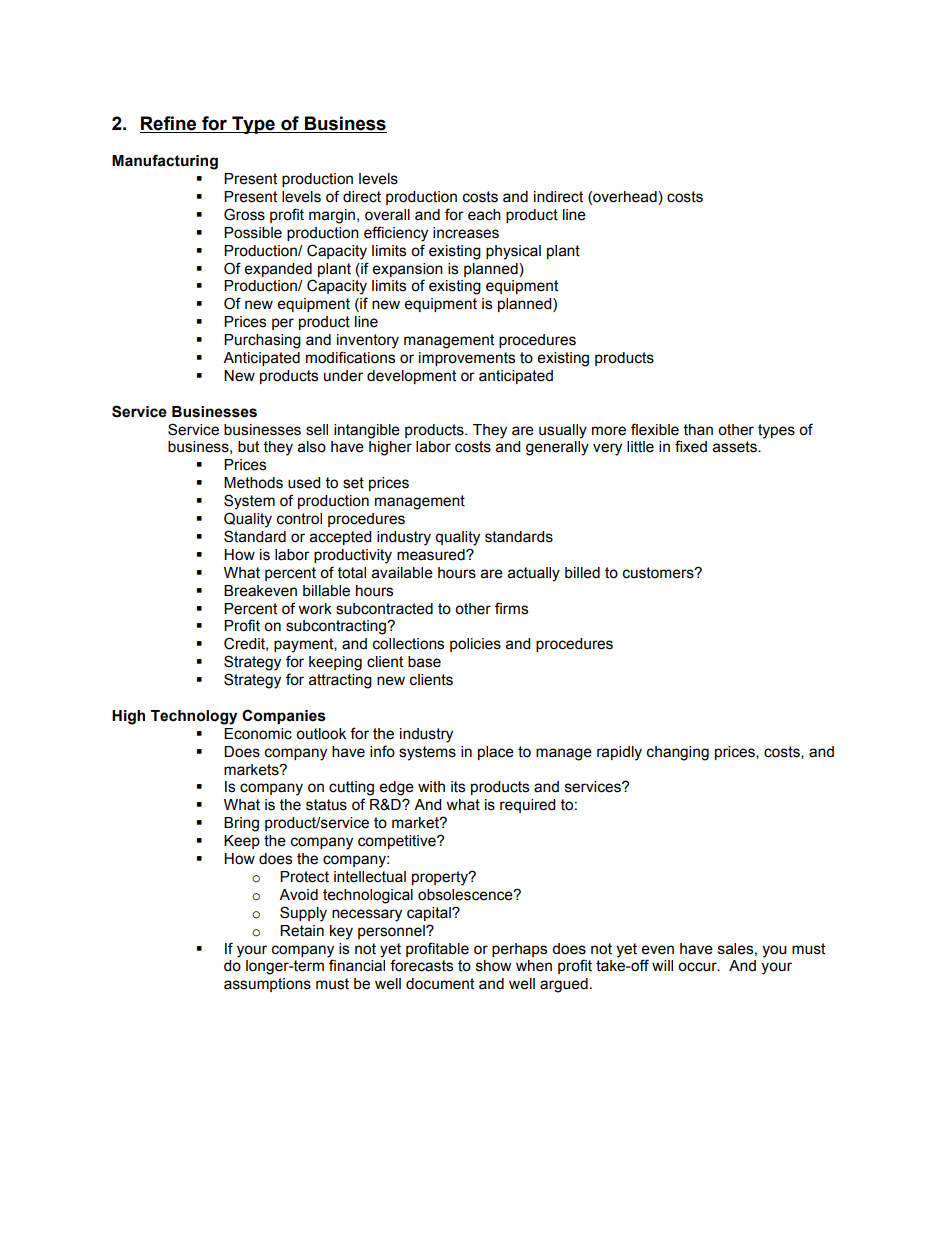 The height and width of the screenshot is (1233, 952). I want to click on each, so click(484, 215).
